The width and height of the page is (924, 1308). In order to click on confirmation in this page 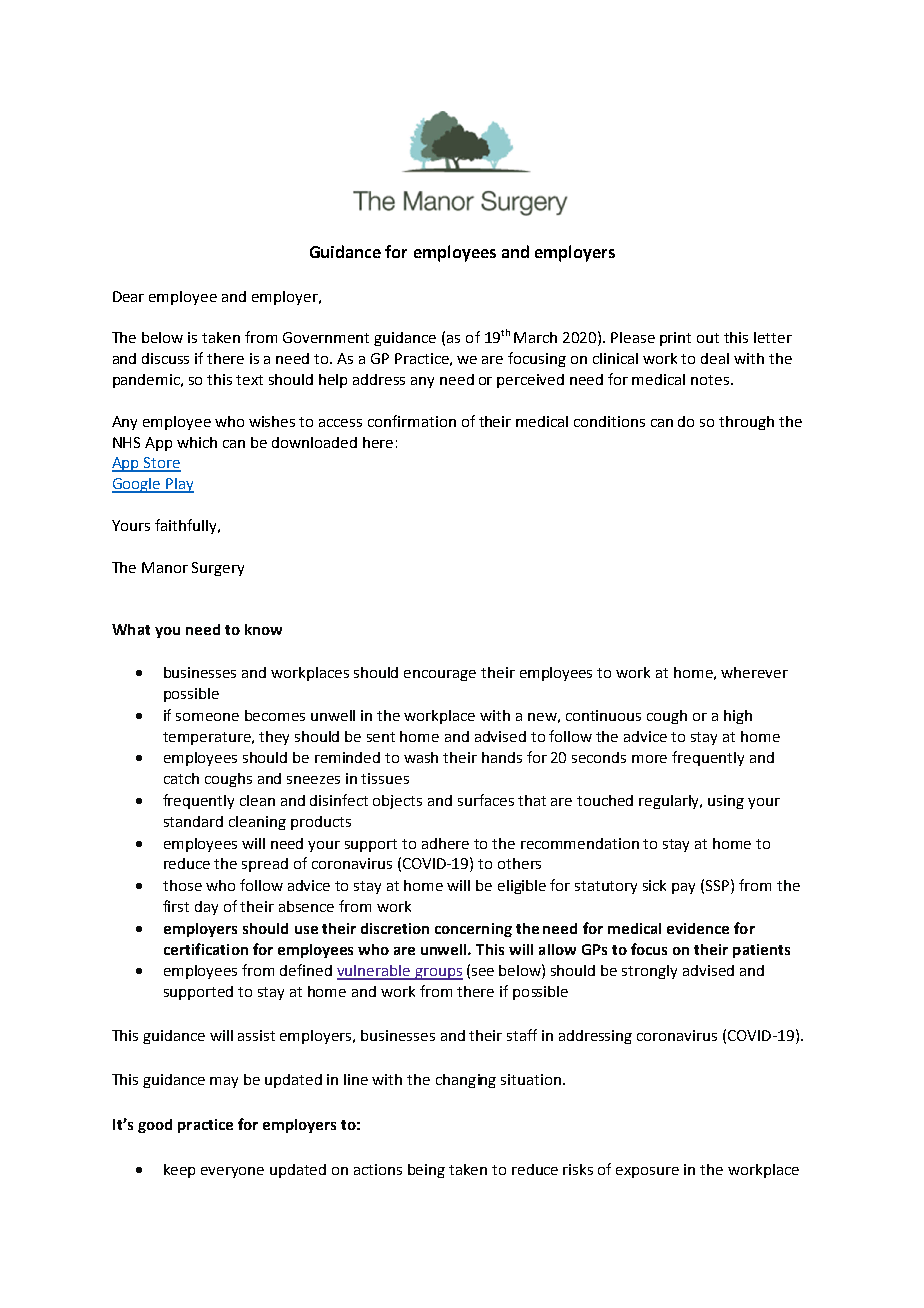, I will do `click(412, 421)`.
